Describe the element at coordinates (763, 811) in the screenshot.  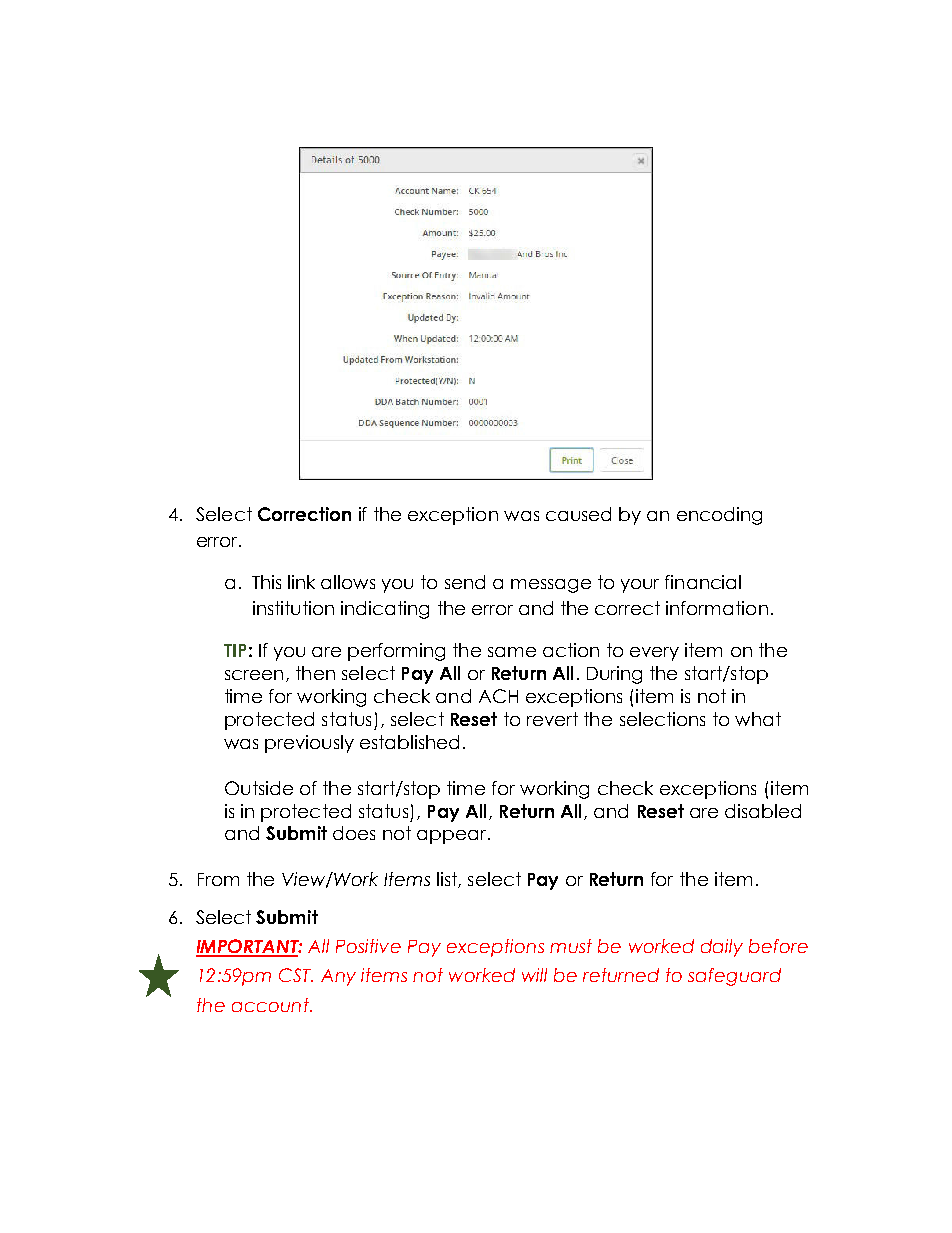
I see `disabled` at that location.
